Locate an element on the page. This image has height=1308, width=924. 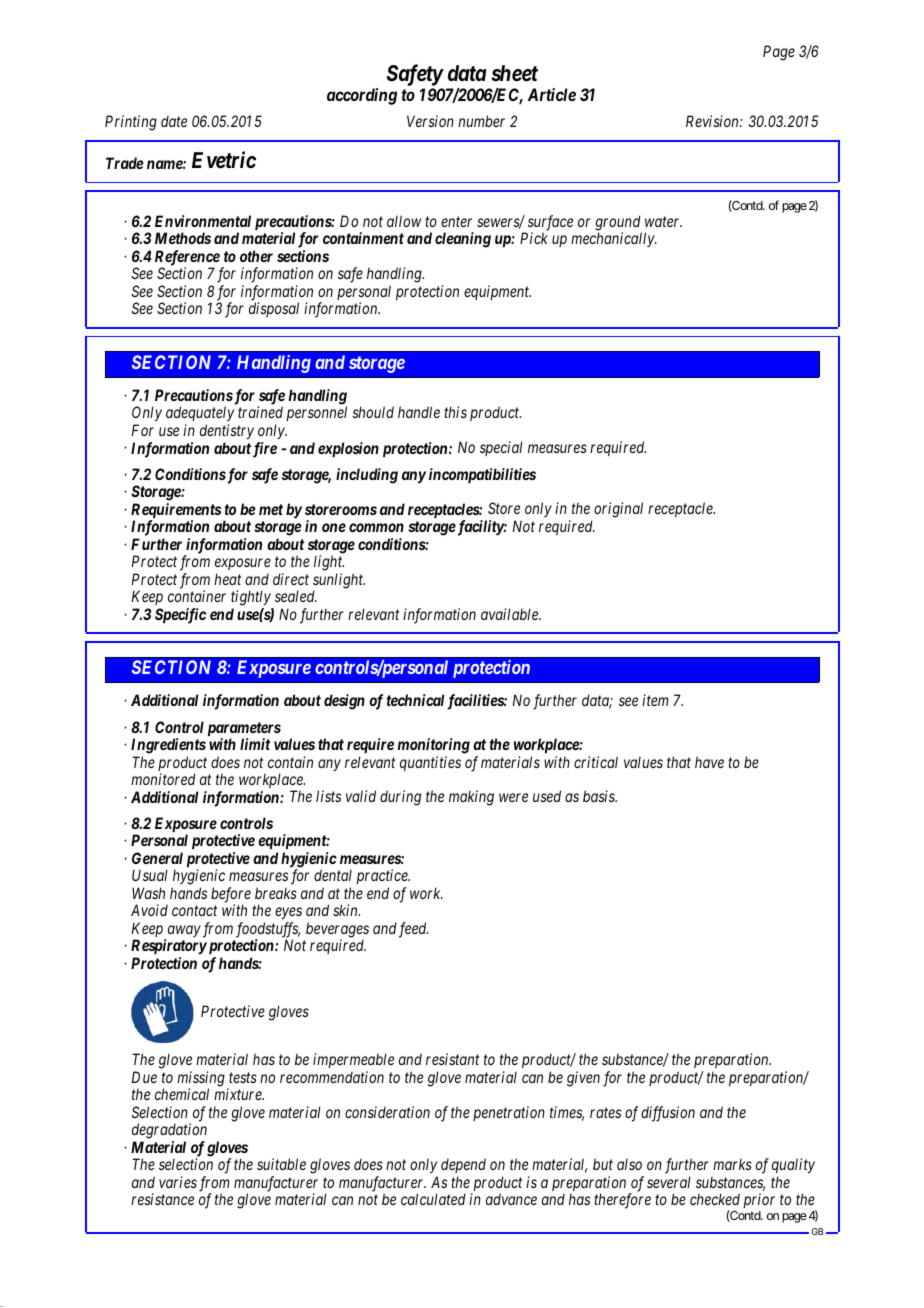
varies is located at coordinates (178, 1182).
